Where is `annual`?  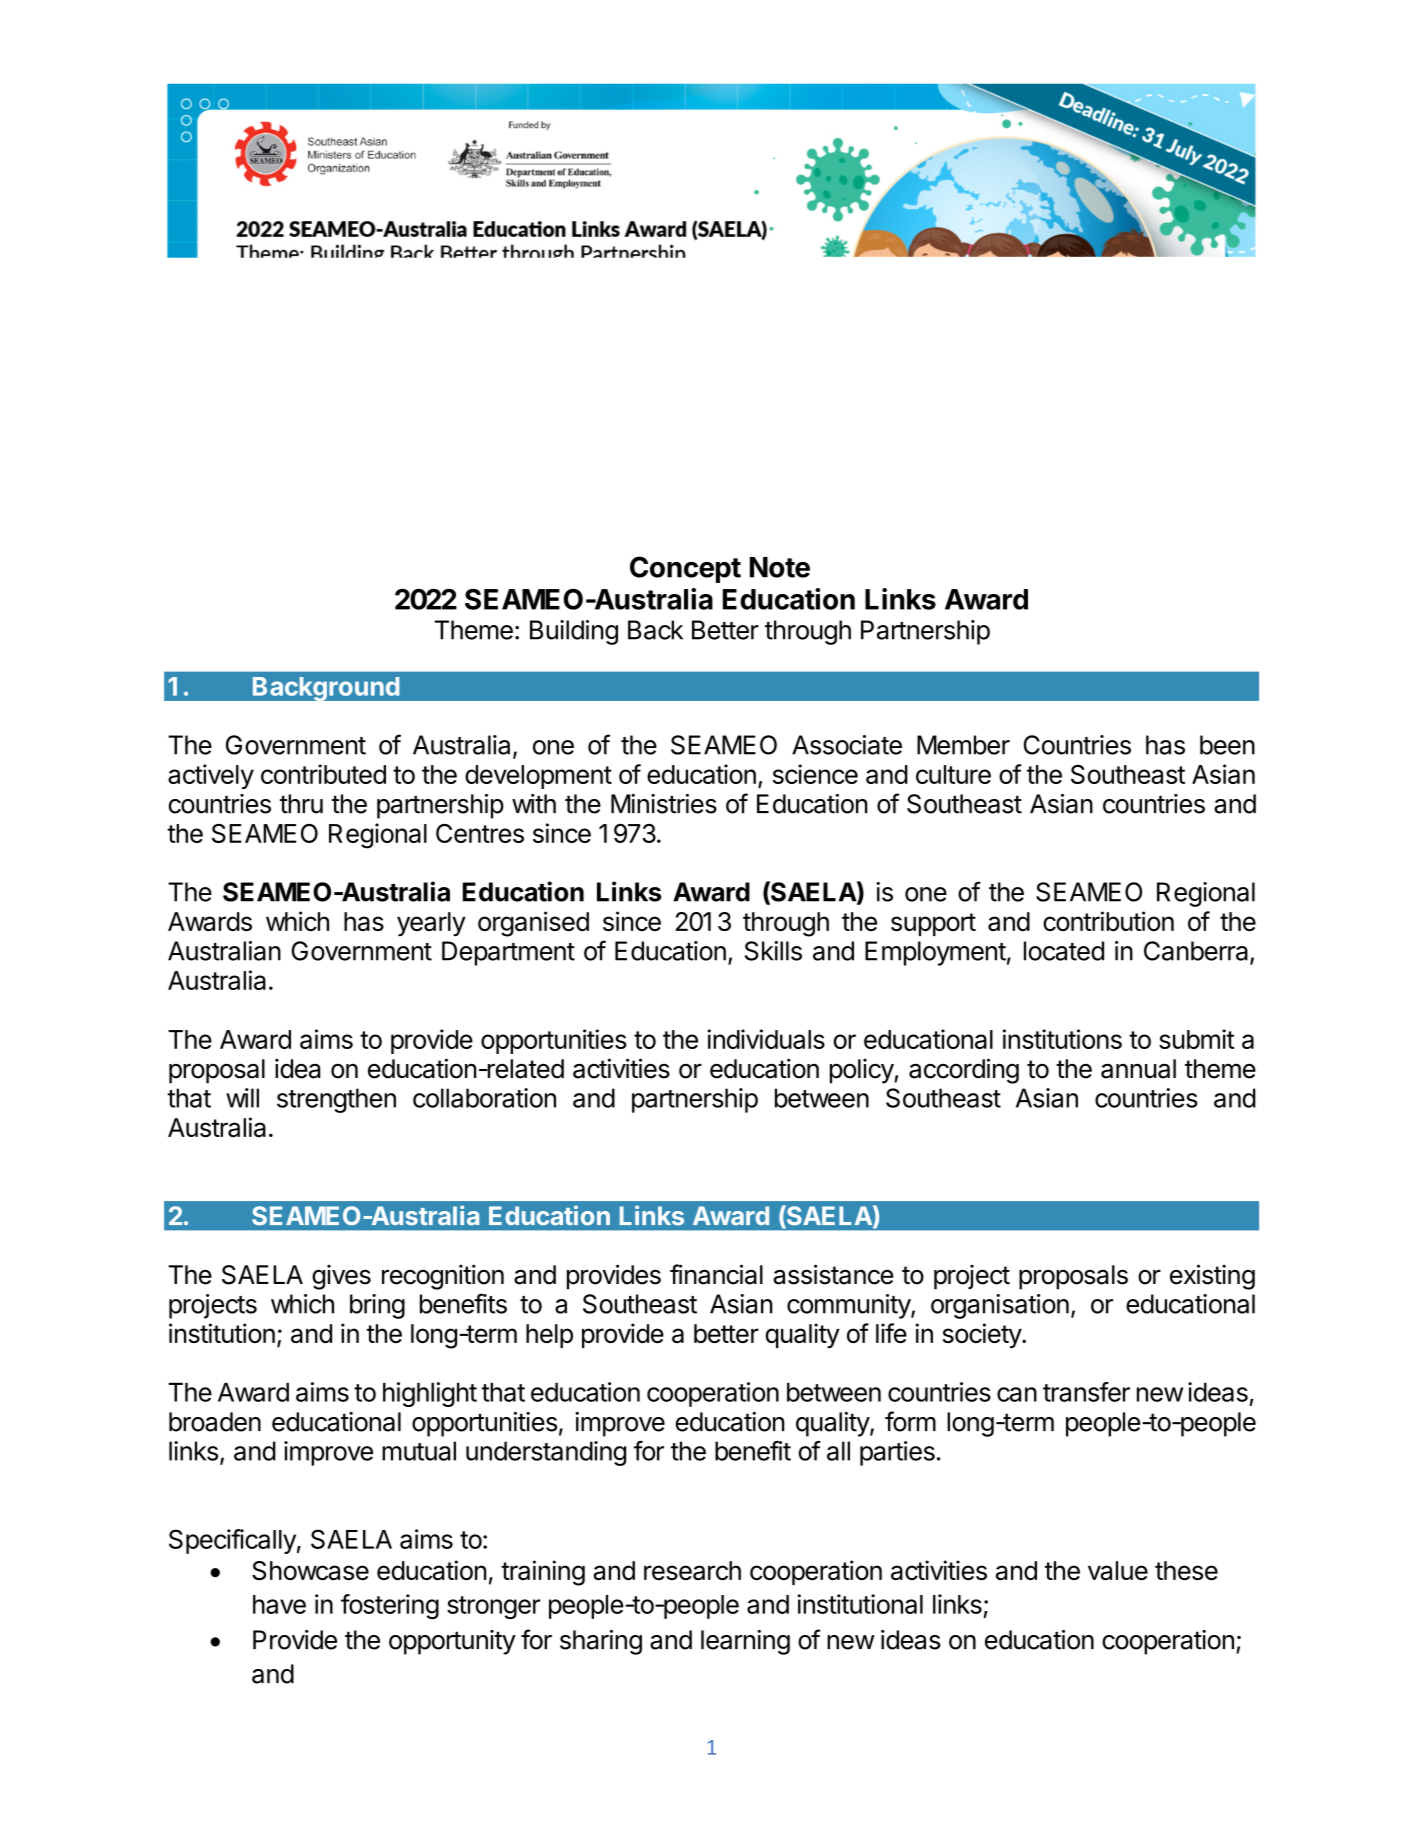
annual is located at coordinates (1138, 1069).
